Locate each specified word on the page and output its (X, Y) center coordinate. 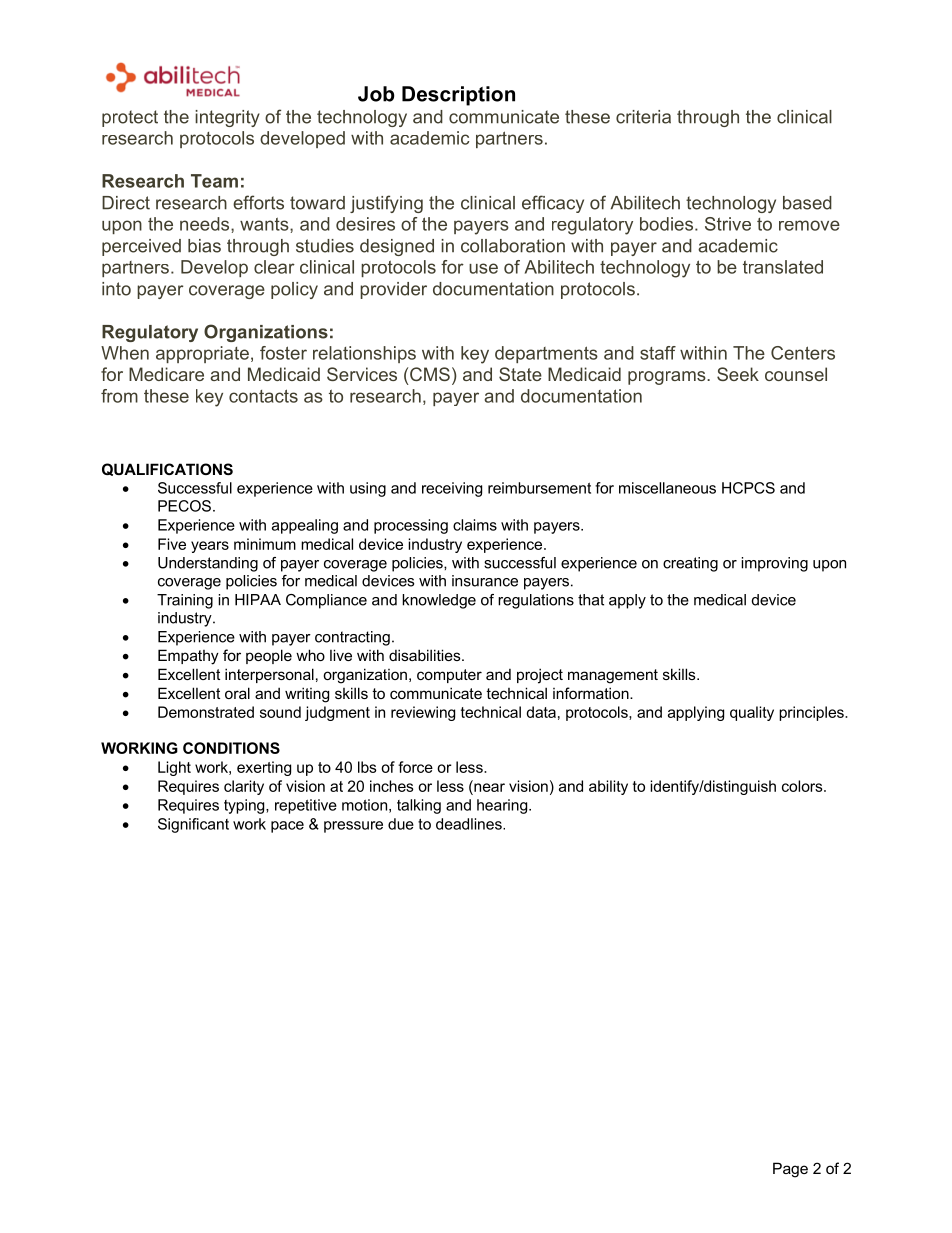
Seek (738, 374)
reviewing (423, 713)
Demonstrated (206, 712)
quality (752, 713)
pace (287, 827)
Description (458, 96)
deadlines (470, 824)
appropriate (202, 354)
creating (690, 564)
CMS (430, 374)
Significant (193, 825)
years (210, 547)
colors (803, 786)
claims (475, 525)
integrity (227, 118)
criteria (643, 117)
